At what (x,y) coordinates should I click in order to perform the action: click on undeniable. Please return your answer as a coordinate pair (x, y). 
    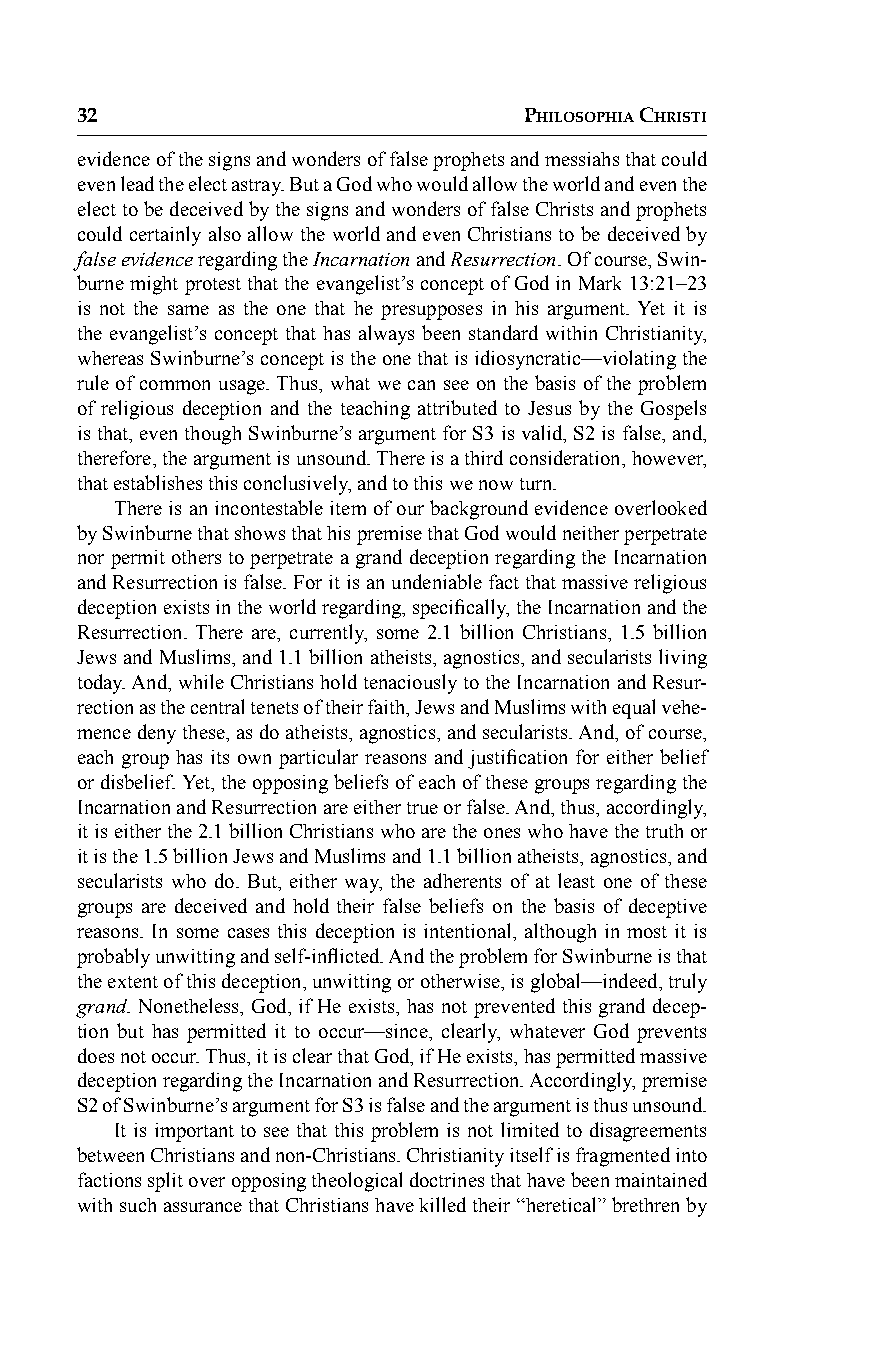
    Looking at the image, I should click on (437, 581).
